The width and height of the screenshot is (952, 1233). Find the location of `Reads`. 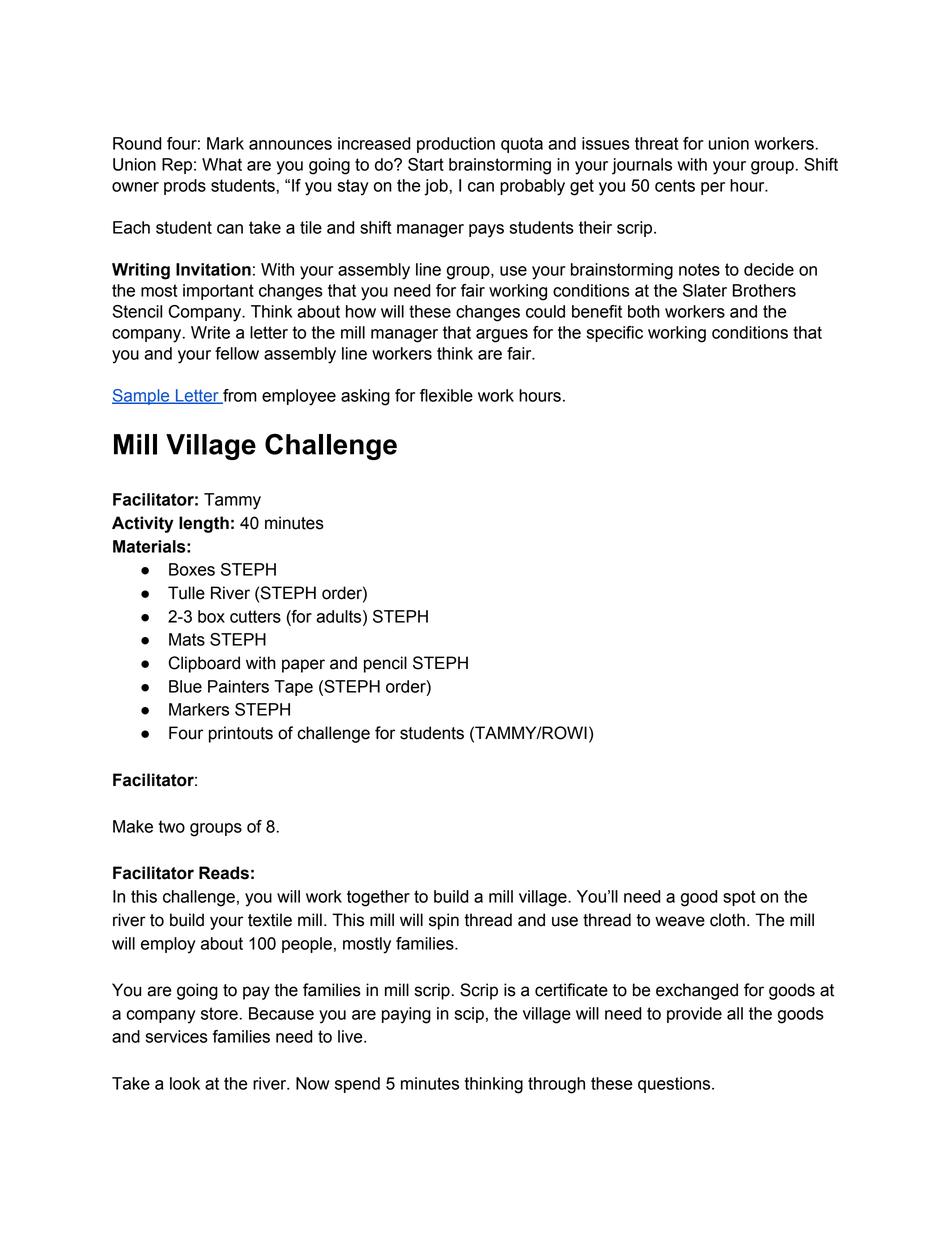

Reads is located at coordinates (224, 873).
